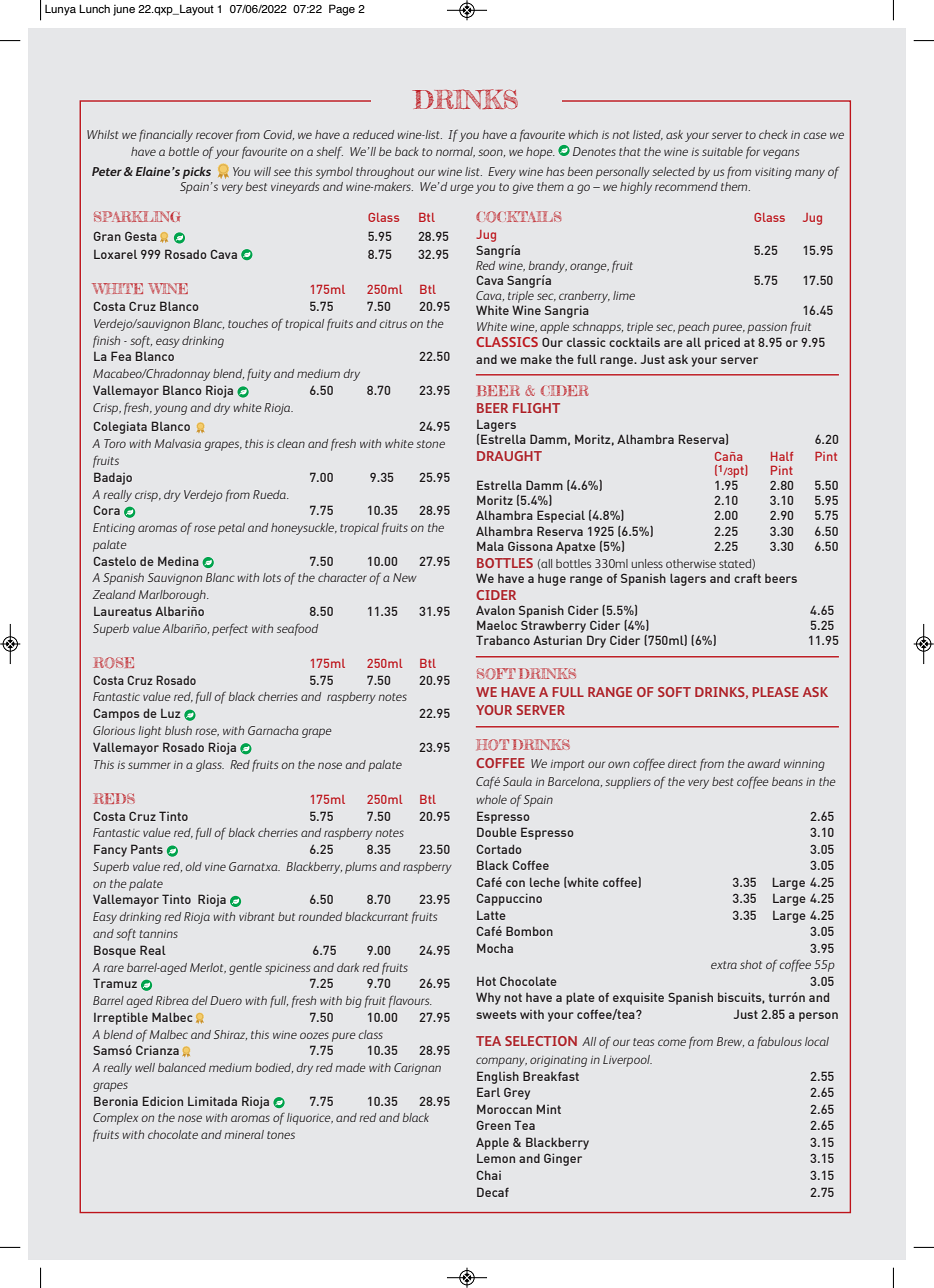 The image size is (934, 1288). Describe the element at coordinates (747, 578) in the screenshot. I see `craft` at that location.
